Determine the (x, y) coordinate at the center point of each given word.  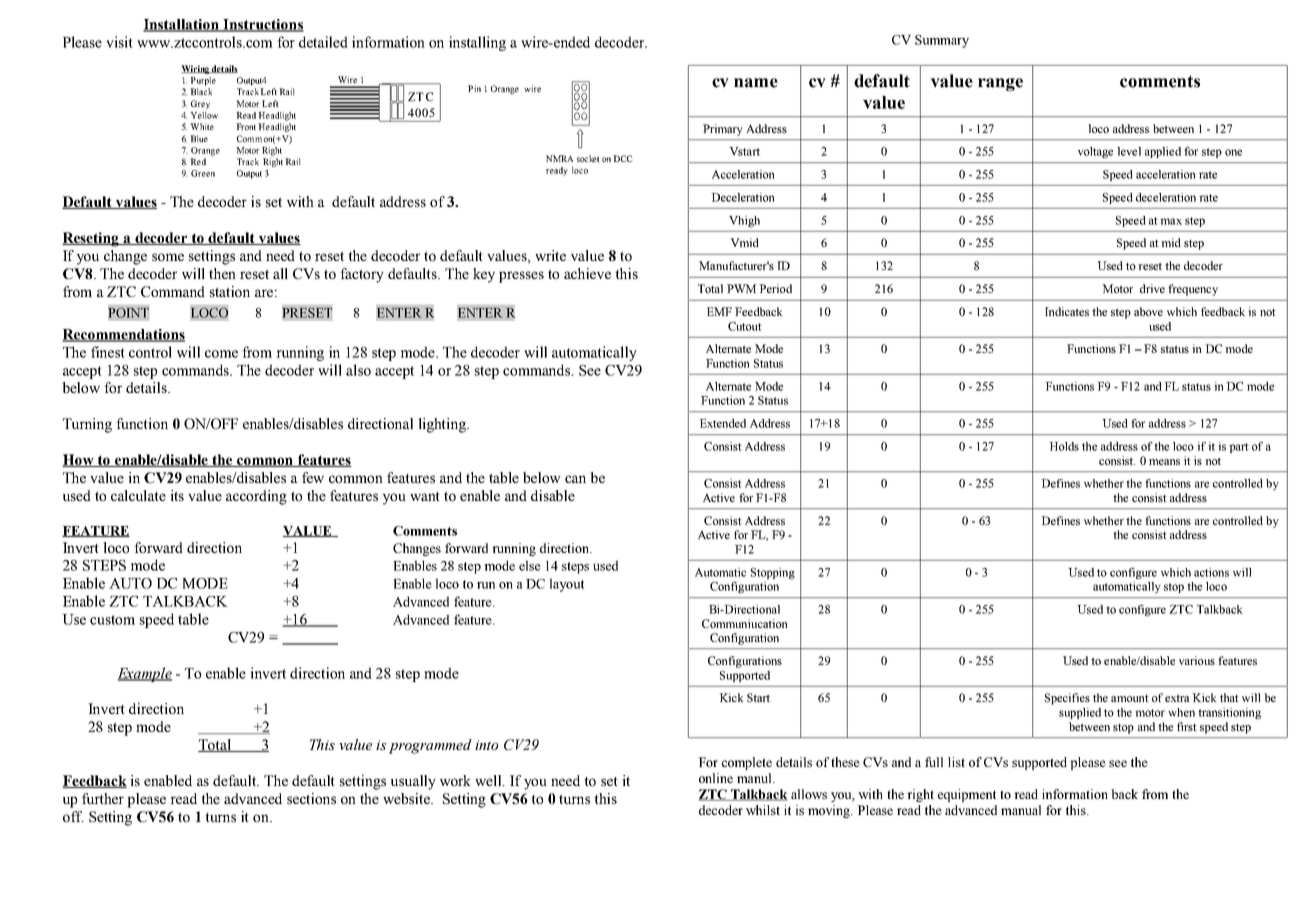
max (1171, 221)
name (756, 83)
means (1164, 462)
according (256, 497)
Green (203, 173)
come (221, 354)
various (1197, 660)
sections (311, 798)
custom (112, 620)
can (575, 479)
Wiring (196, 69)
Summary (942, 41)
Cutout (745, 326)
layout (566, 585)
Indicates (1067, 311)
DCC (623, 158)
